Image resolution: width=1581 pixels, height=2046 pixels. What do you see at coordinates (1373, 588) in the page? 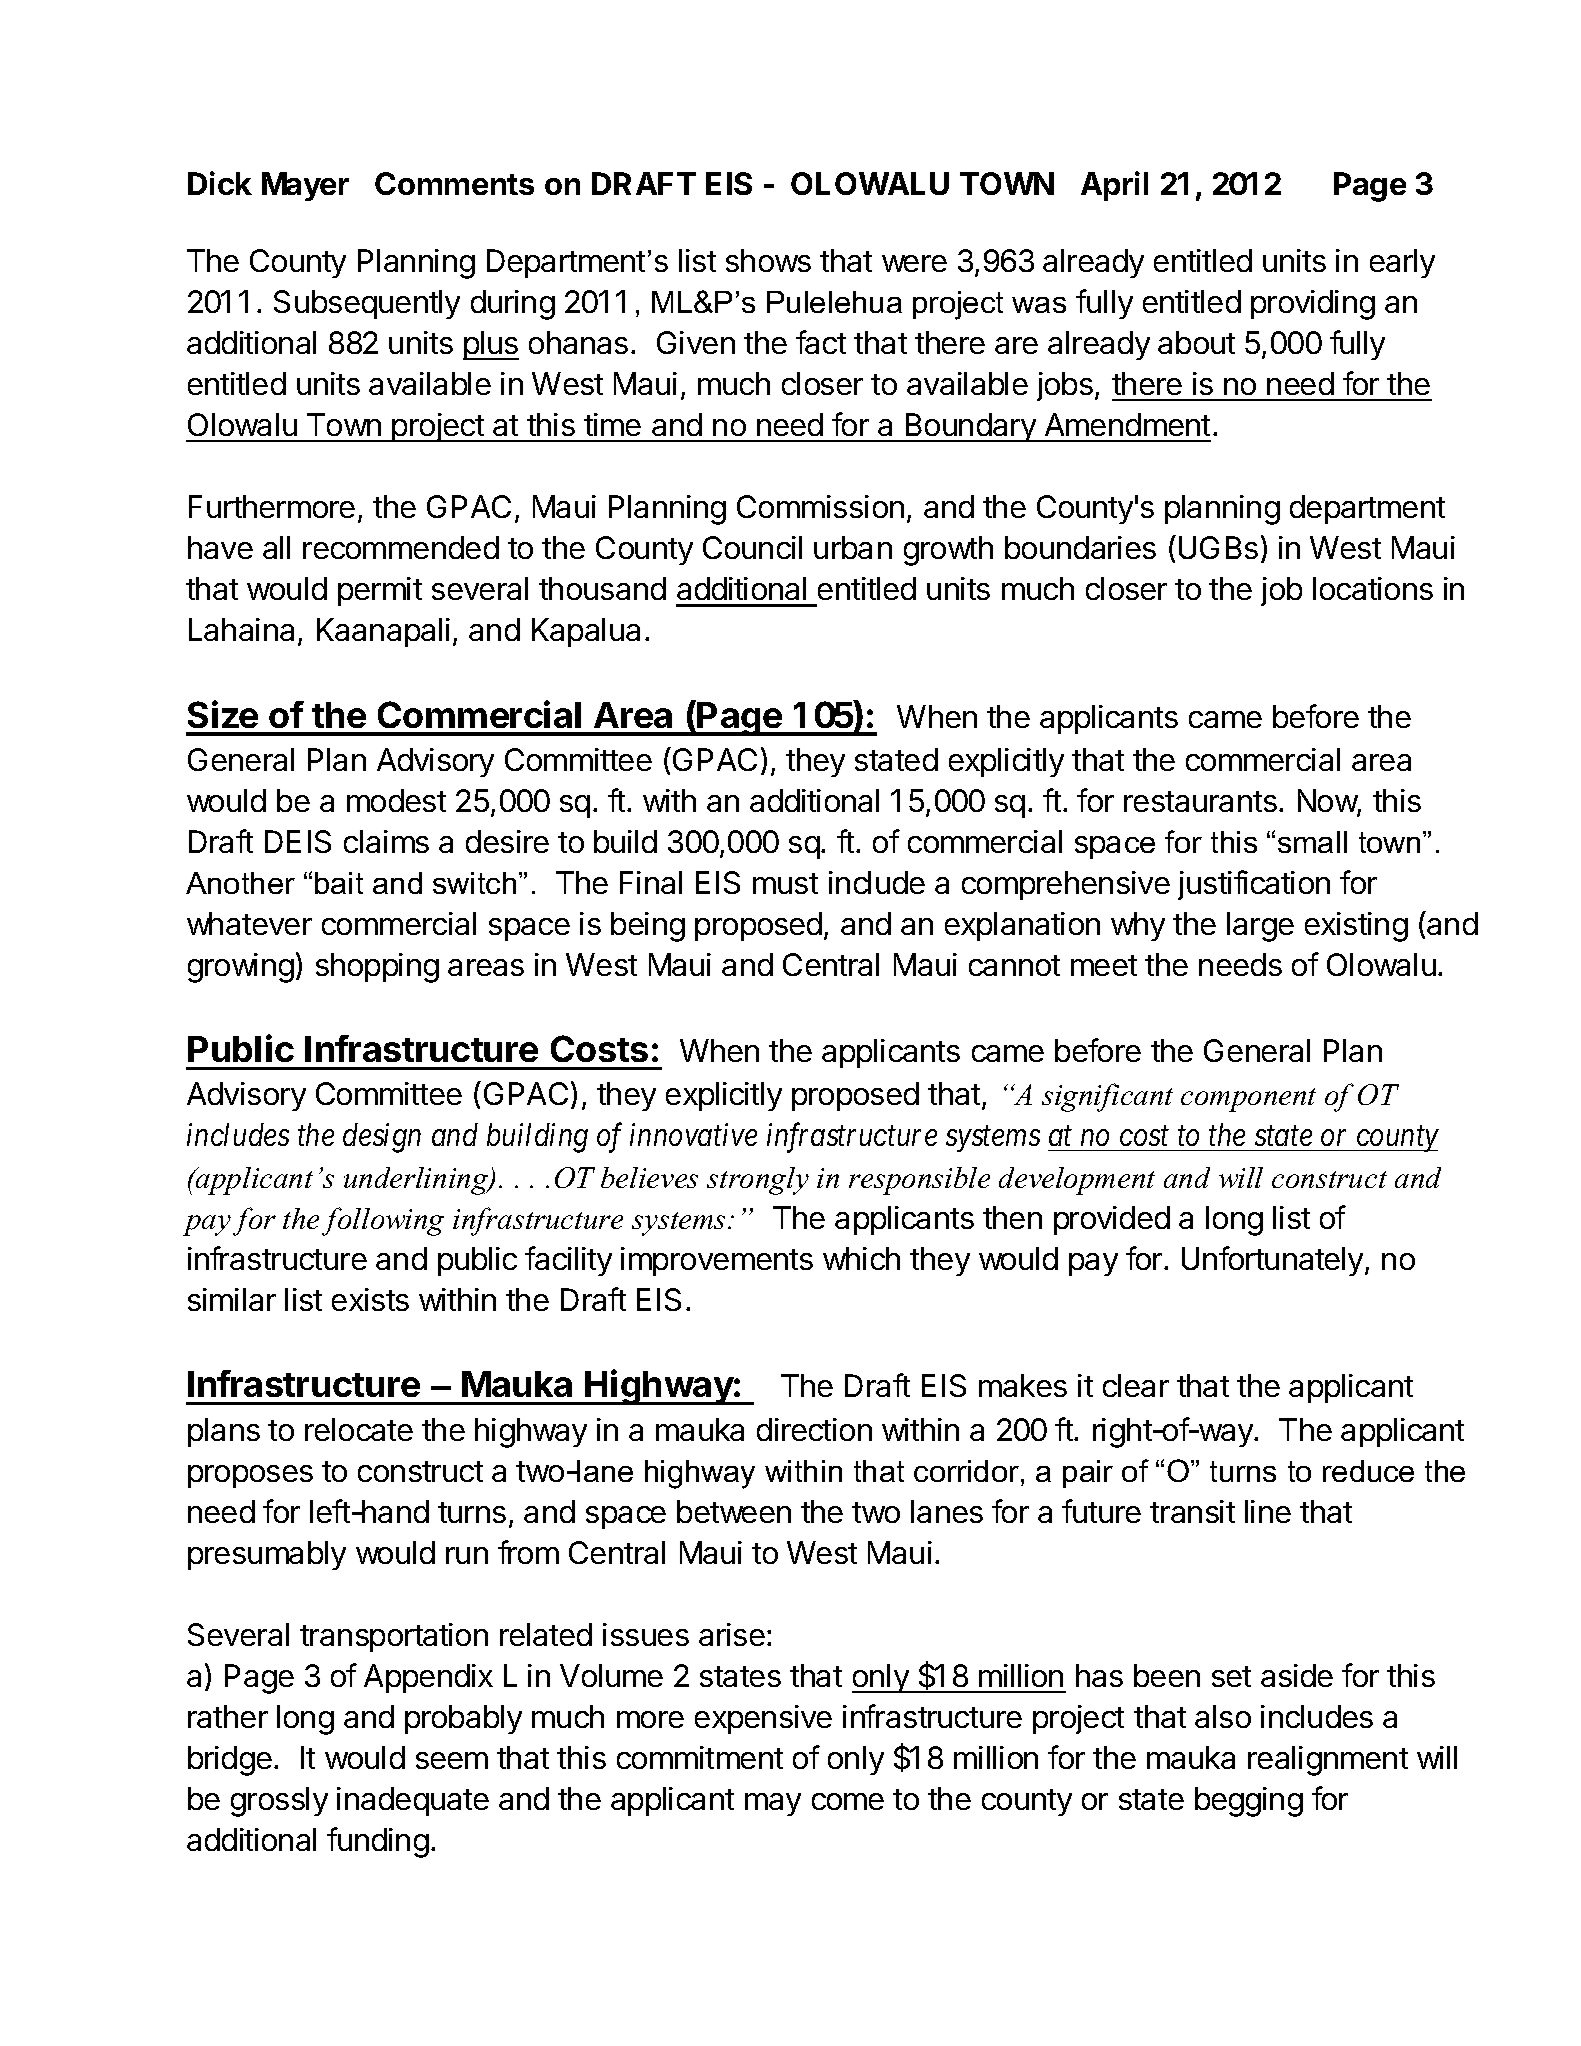
I see `locations` at bounding box center [1373, 588].
